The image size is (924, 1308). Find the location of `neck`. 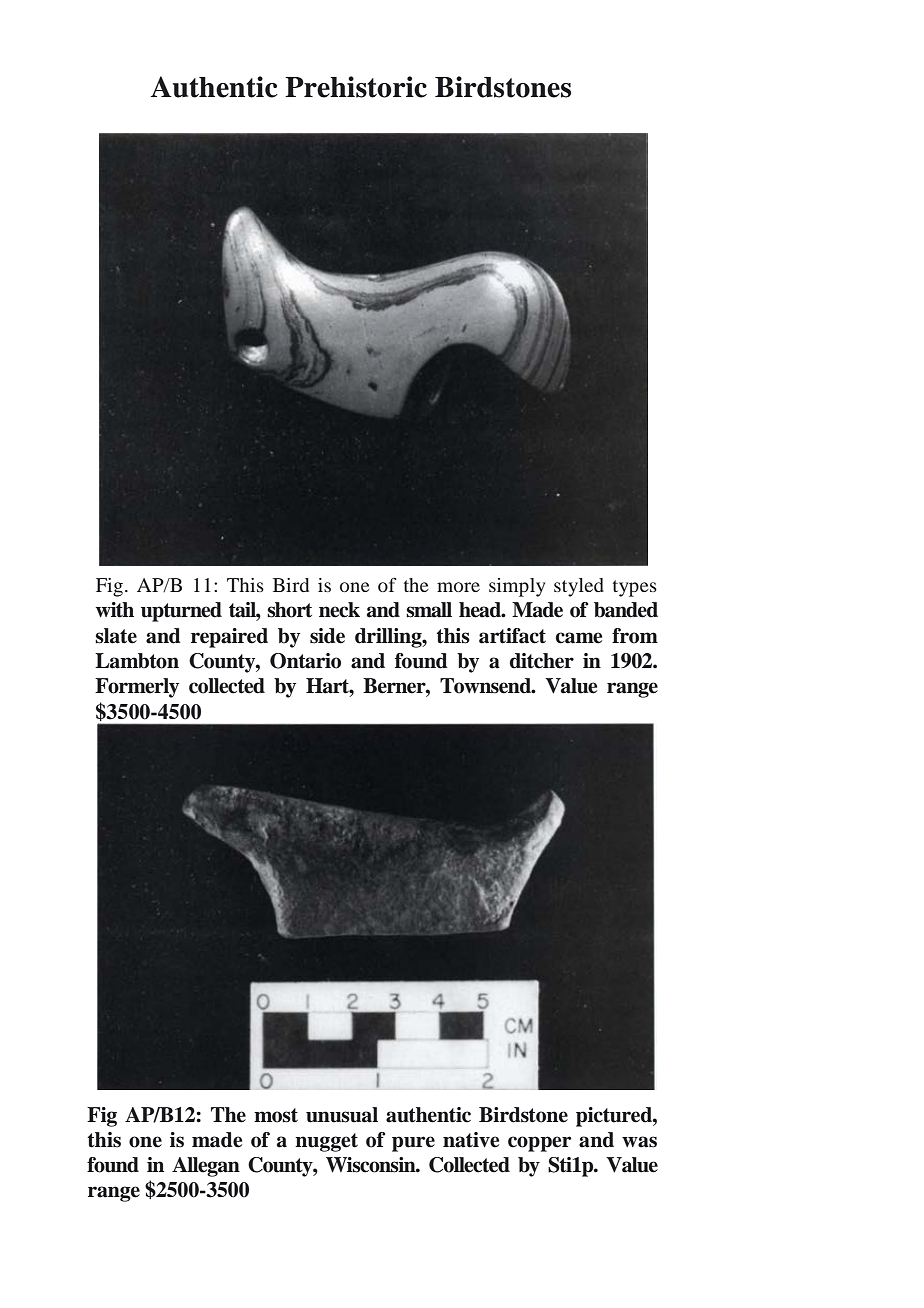

neck is located at coordinates (339, 610).
